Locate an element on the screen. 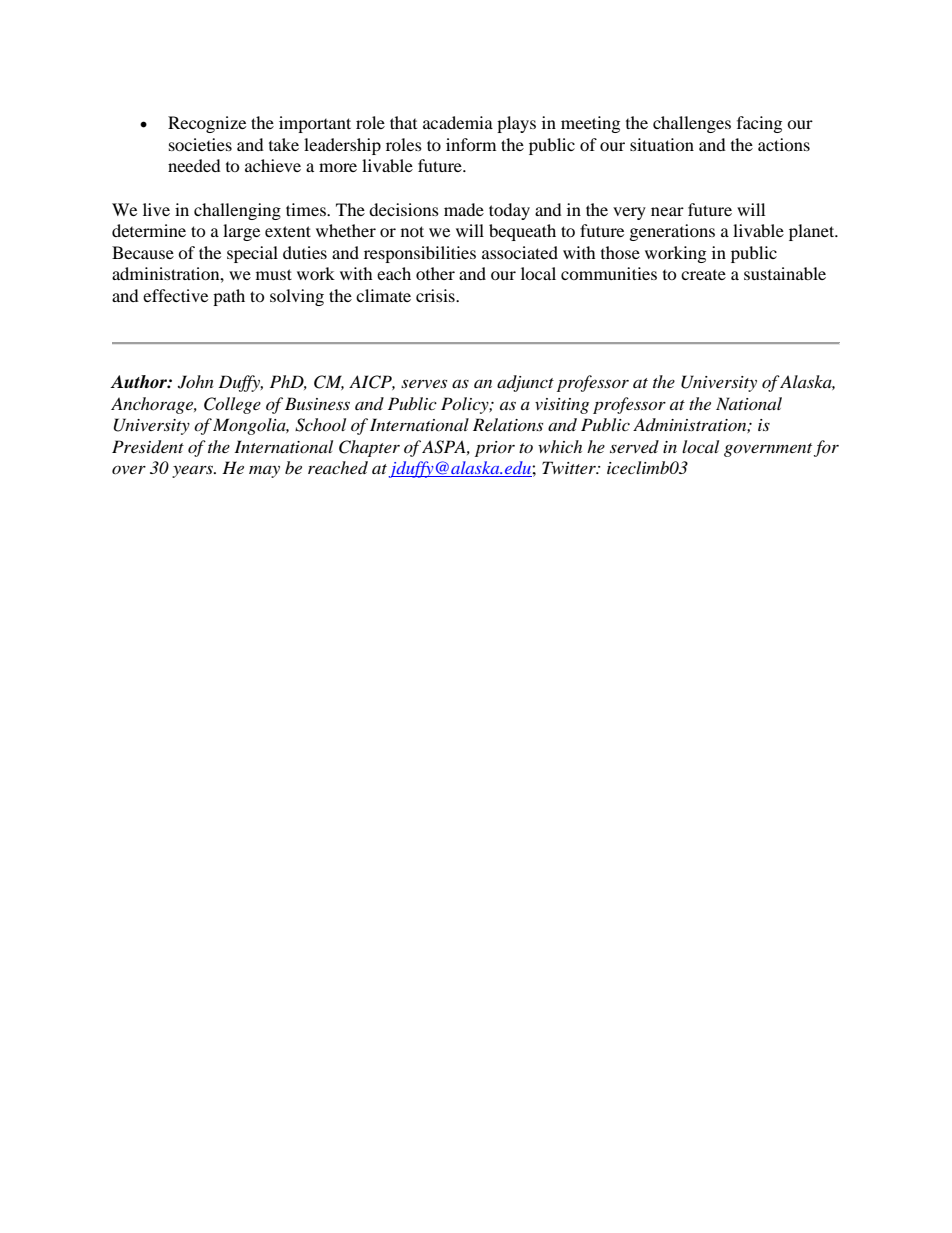 The width and height of the screenshot is (952, 1233). visiting is located at coordinates (562, 406).
